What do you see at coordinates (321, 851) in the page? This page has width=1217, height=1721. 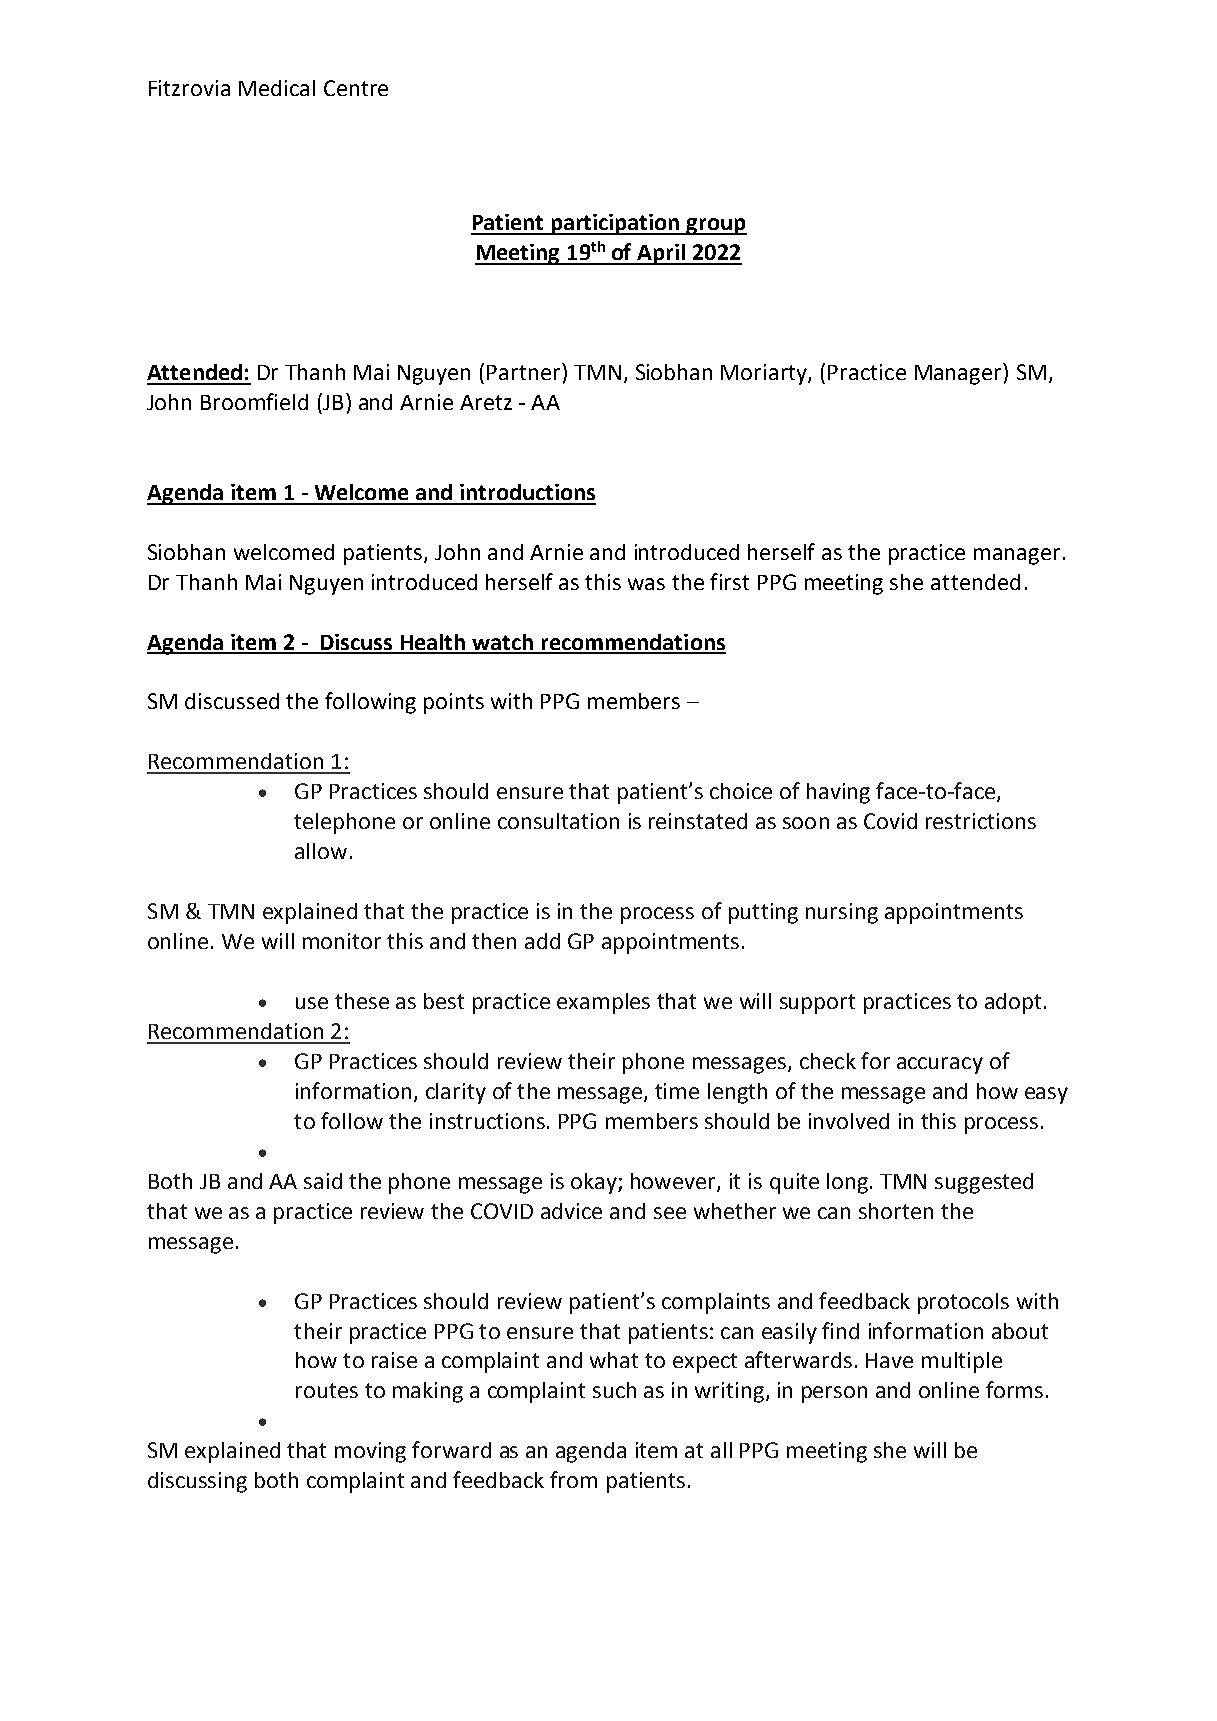 I see `allow` at bounding box center [321, 851].
